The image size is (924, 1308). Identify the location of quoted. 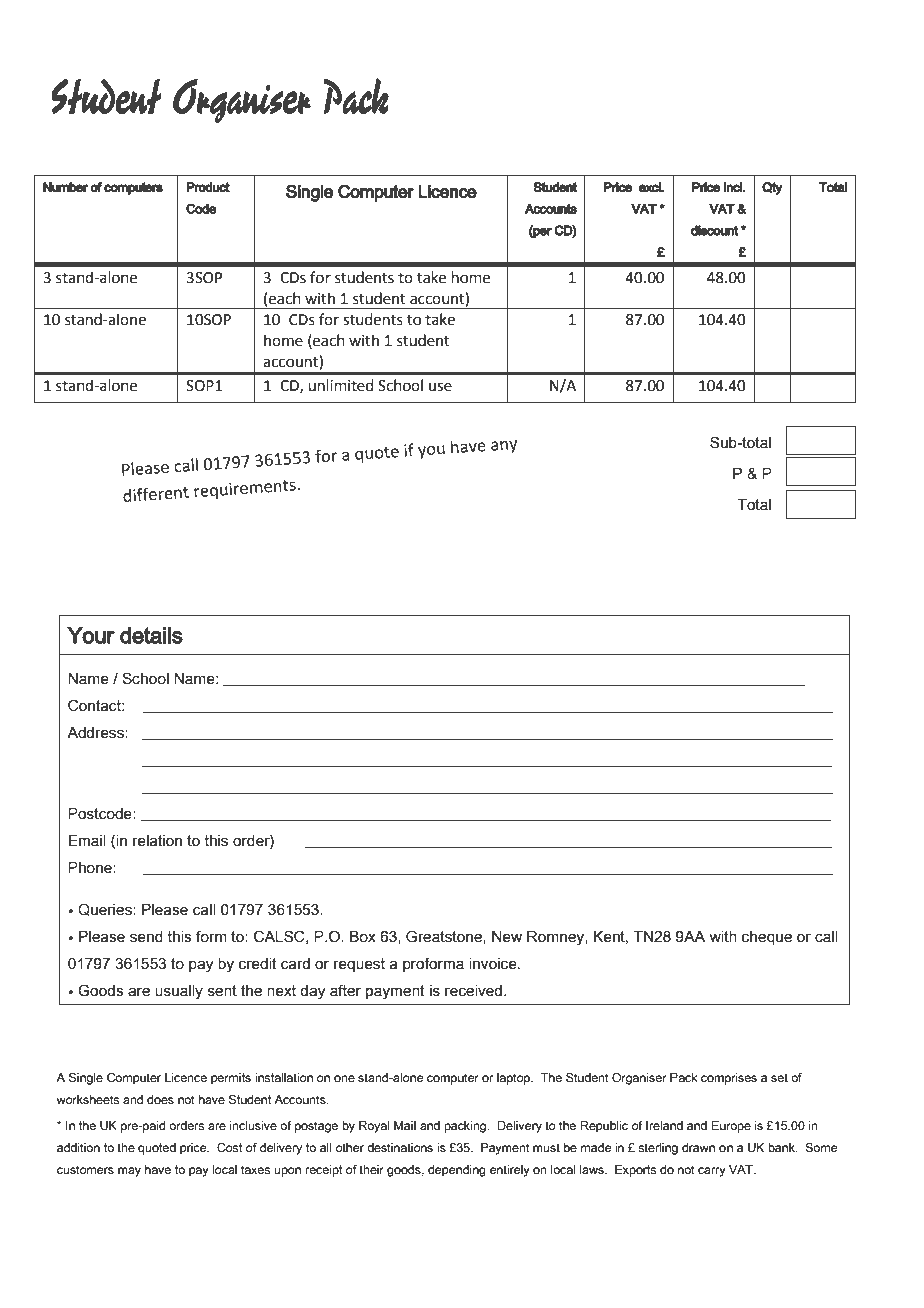
(157, 1149).
